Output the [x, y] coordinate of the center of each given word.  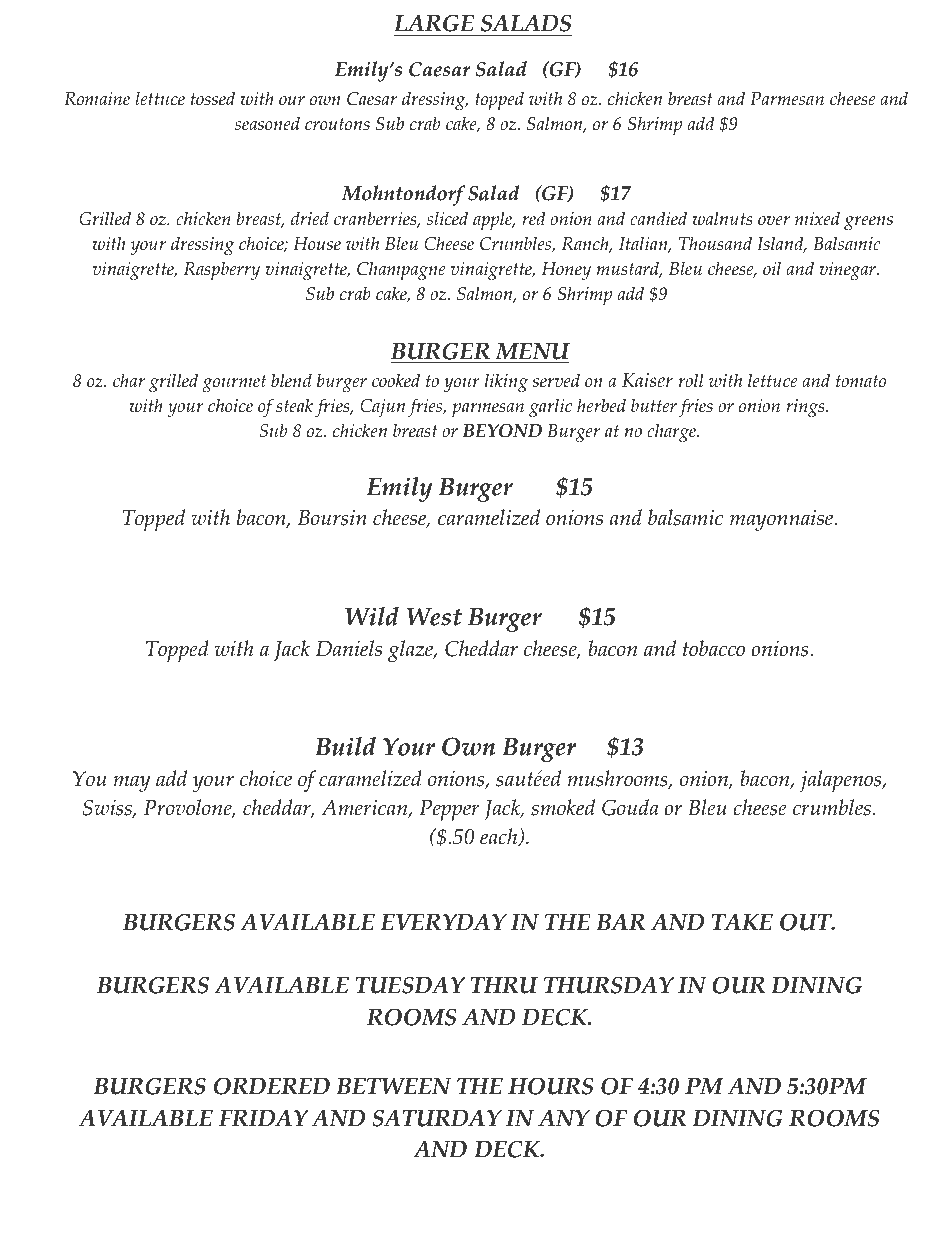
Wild [372, 616]
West [434, 617]
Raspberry [222, 270]
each [500, 837]
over [774, 221]
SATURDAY [437, 1118]
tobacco [714, 648]
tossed [213, 98]
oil [772, 268]
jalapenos [842, 781]
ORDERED [272, 1086]
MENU [532, 351]
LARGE [434, 23]
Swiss [108, 808]
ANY [564, 1117]
